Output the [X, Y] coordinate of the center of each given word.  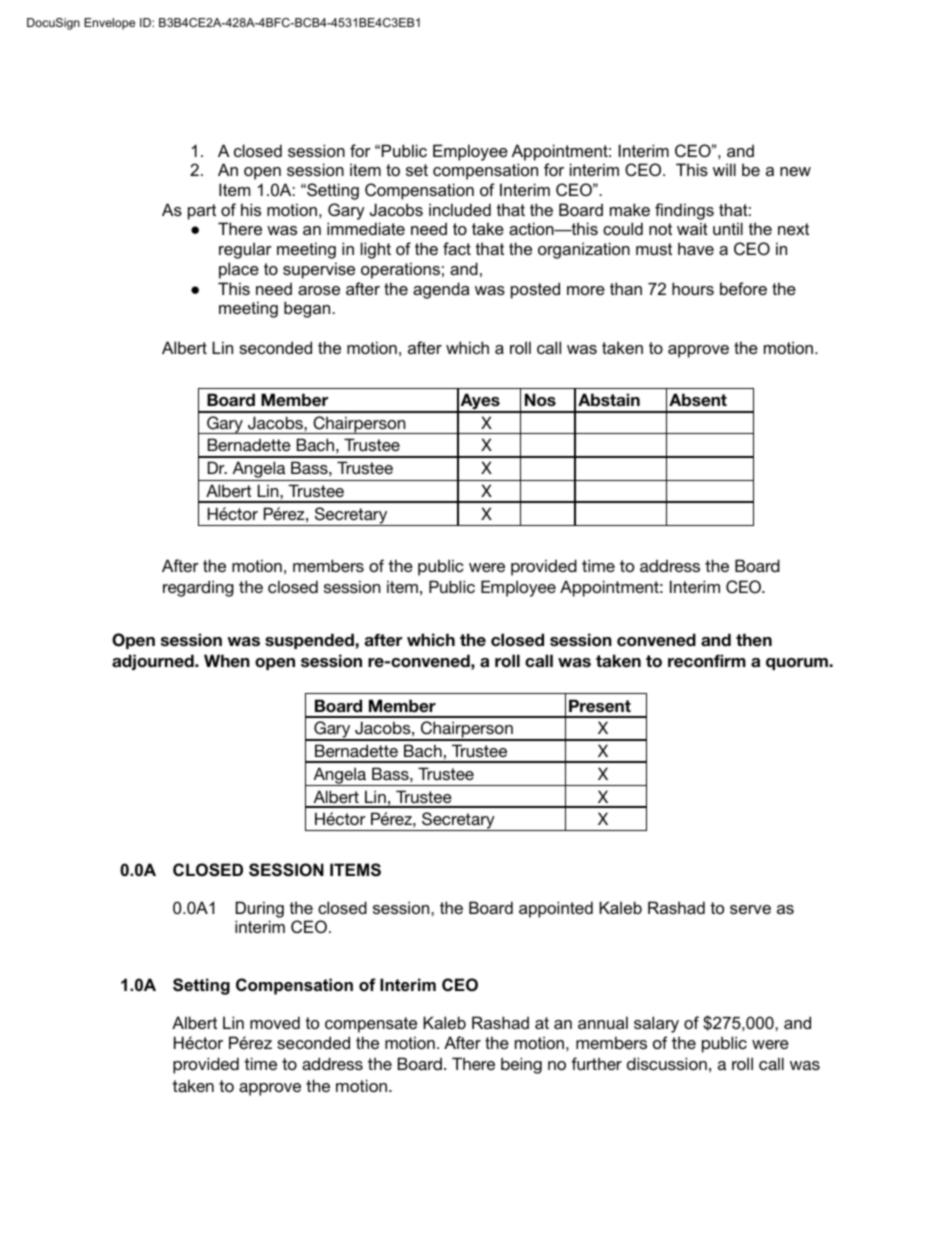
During [260, 909]
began [307, 309]
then [754, 640]
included [460, 209]
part [202, 212]
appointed [556, 909]
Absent [698, 400]
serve [750, 909]
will [724, 169]
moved [275, 1022]
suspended [310, 641]
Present [600, 706]
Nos [540, 400]
